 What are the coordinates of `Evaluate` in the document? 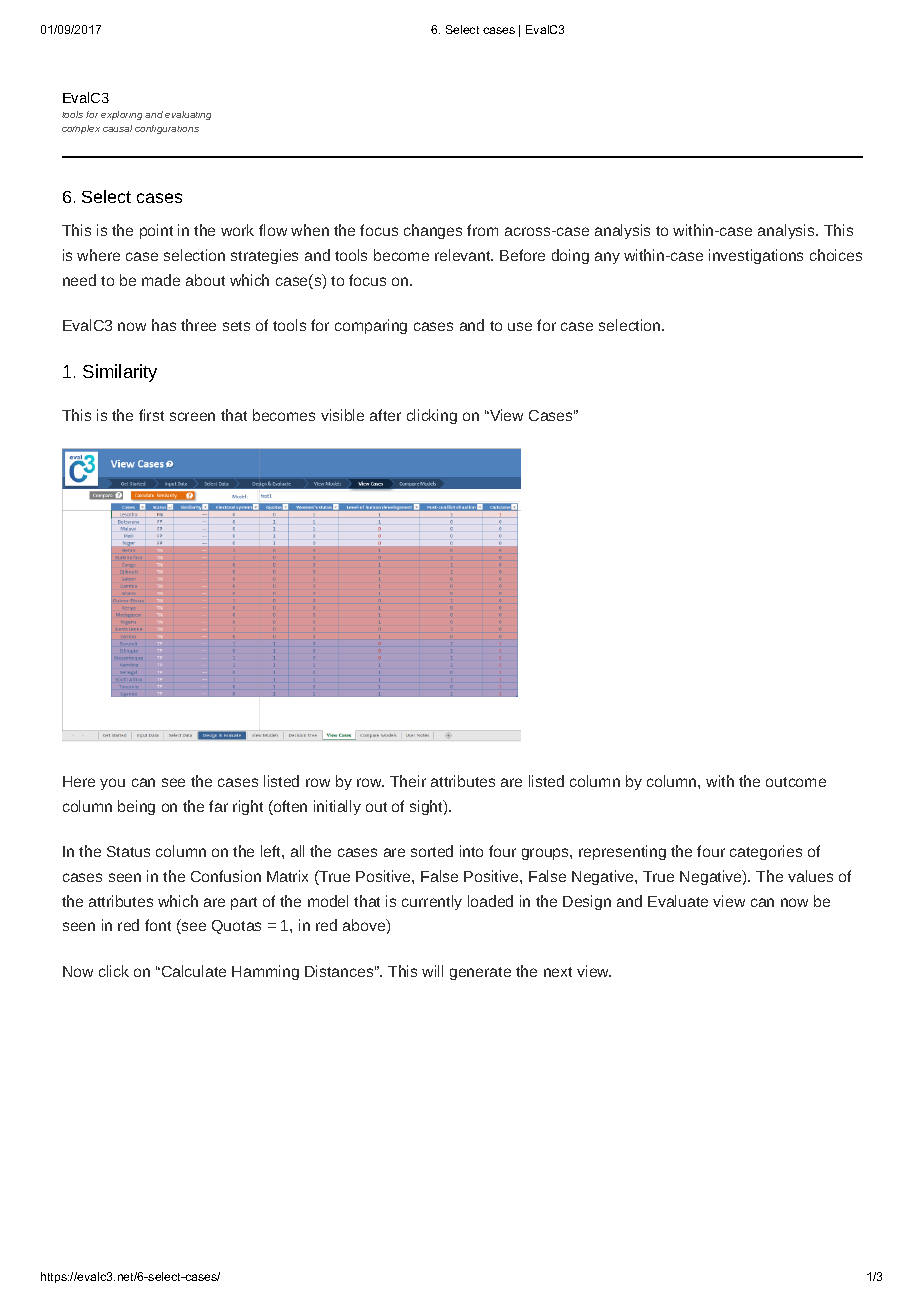 It's located at (678, 901).
